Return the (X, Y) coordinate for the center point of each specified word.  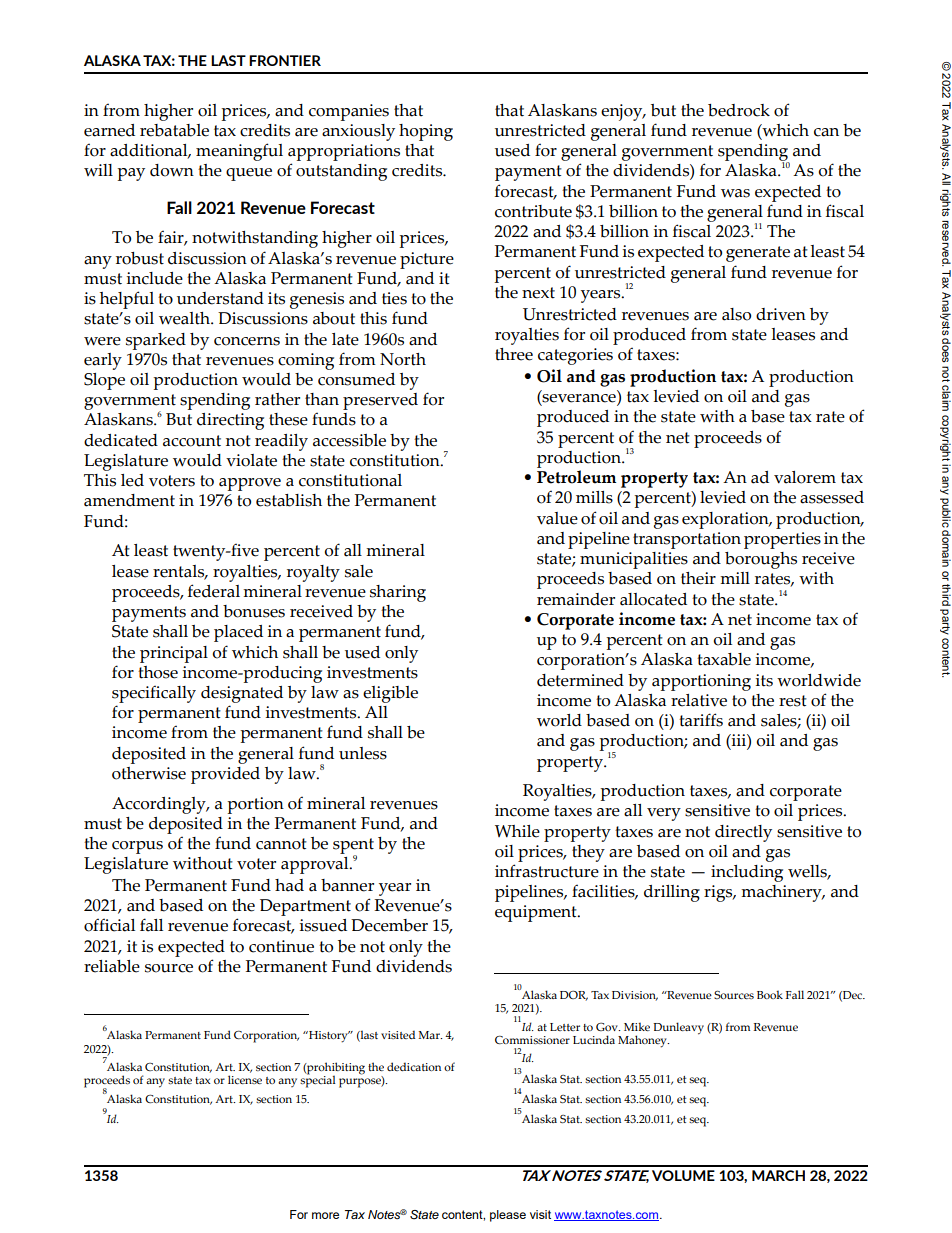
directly (743, 833)
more (325, 1215)
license (245, 1079)
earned (109, 130)
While (517, 831)
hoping (426, 132)
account (192, 441)
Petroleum (576, 477)
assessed (832, 497)
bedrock (739, 110)
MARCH (778, 1175)
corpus (137, 847)
